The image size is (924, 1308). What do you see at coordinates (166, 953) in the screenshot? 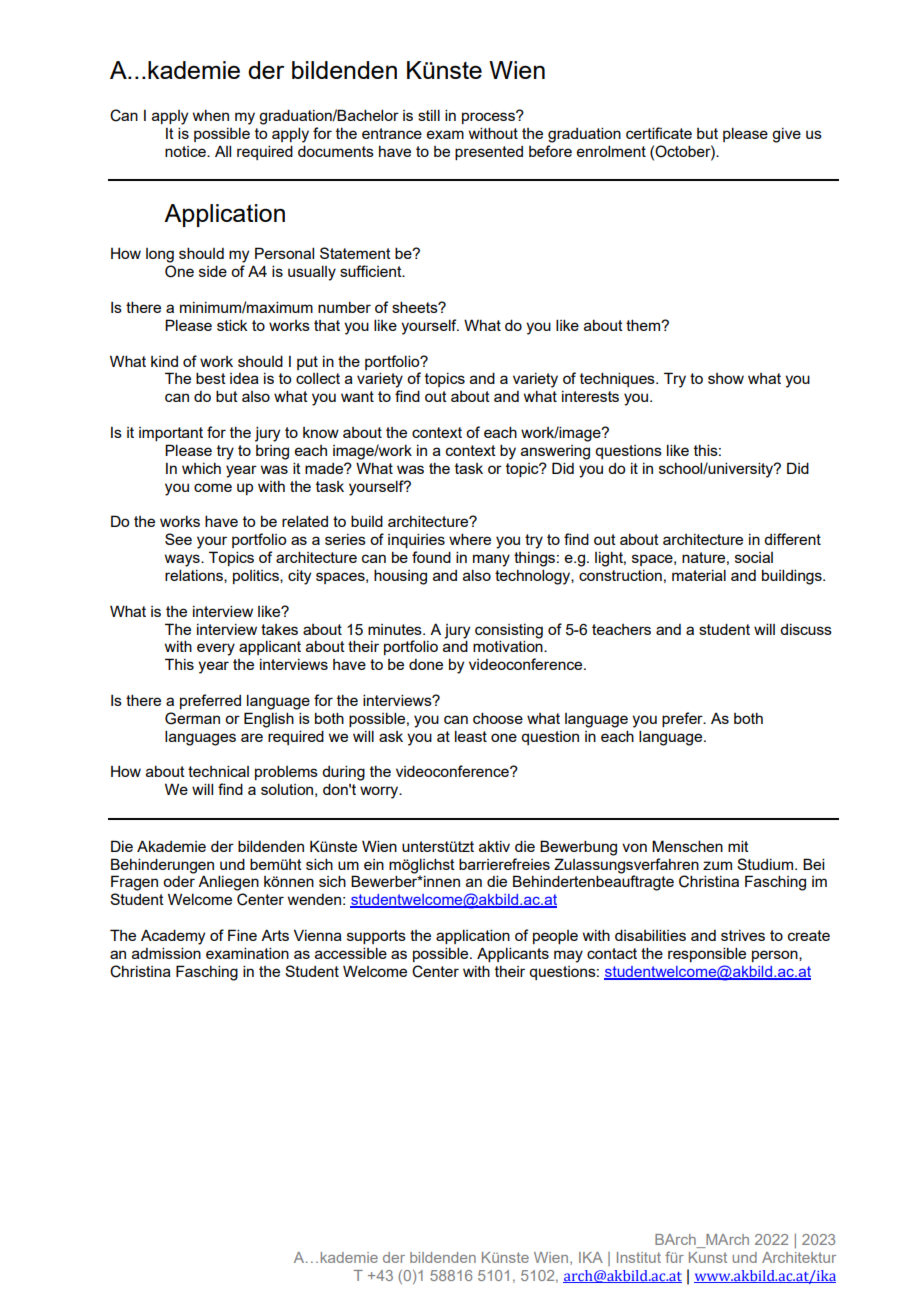
I see `admission` at bounding box center [166, 953].
